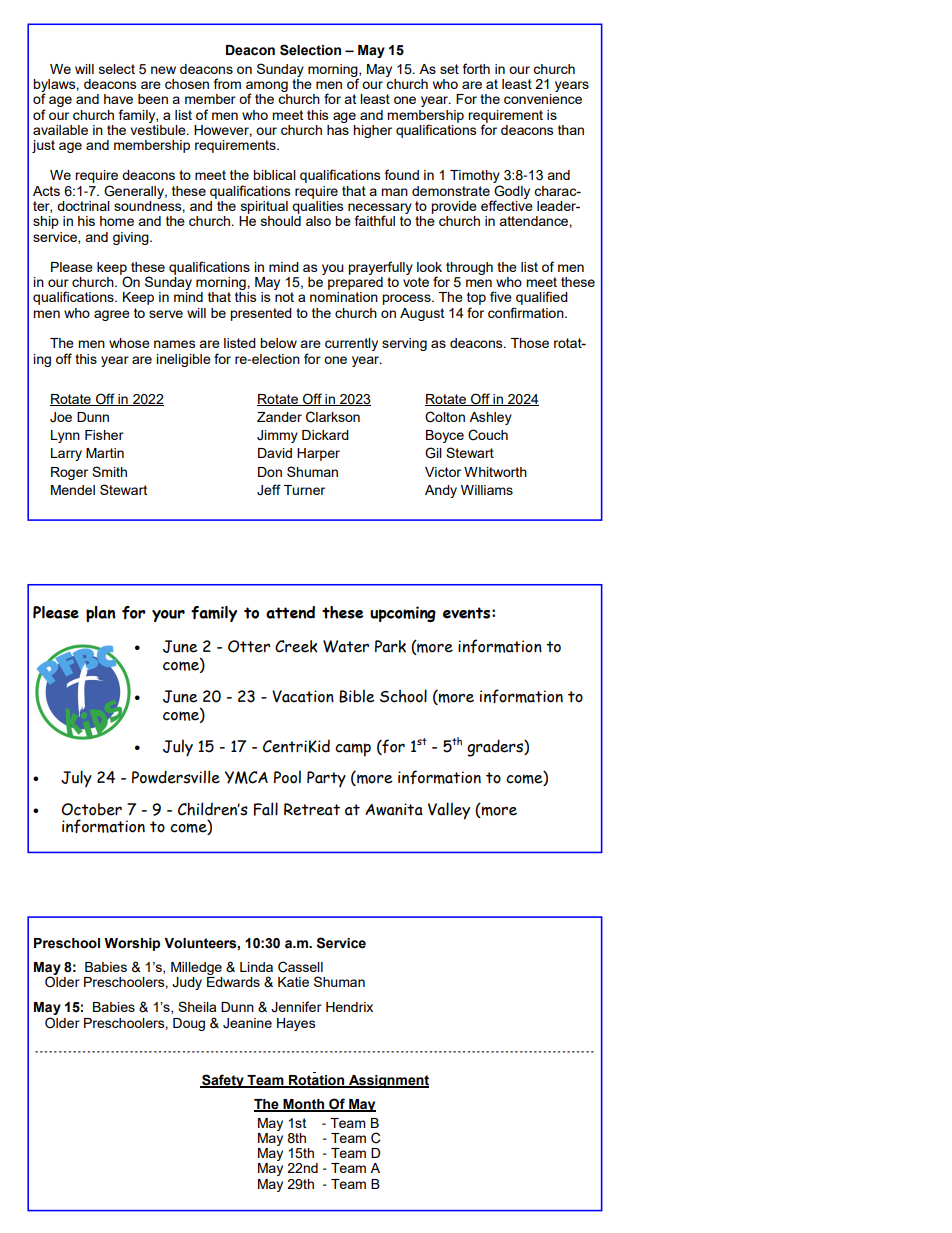 The height and width of the screenshot is (1233, 952). I want to click on Doug, so click(189, 1024).
